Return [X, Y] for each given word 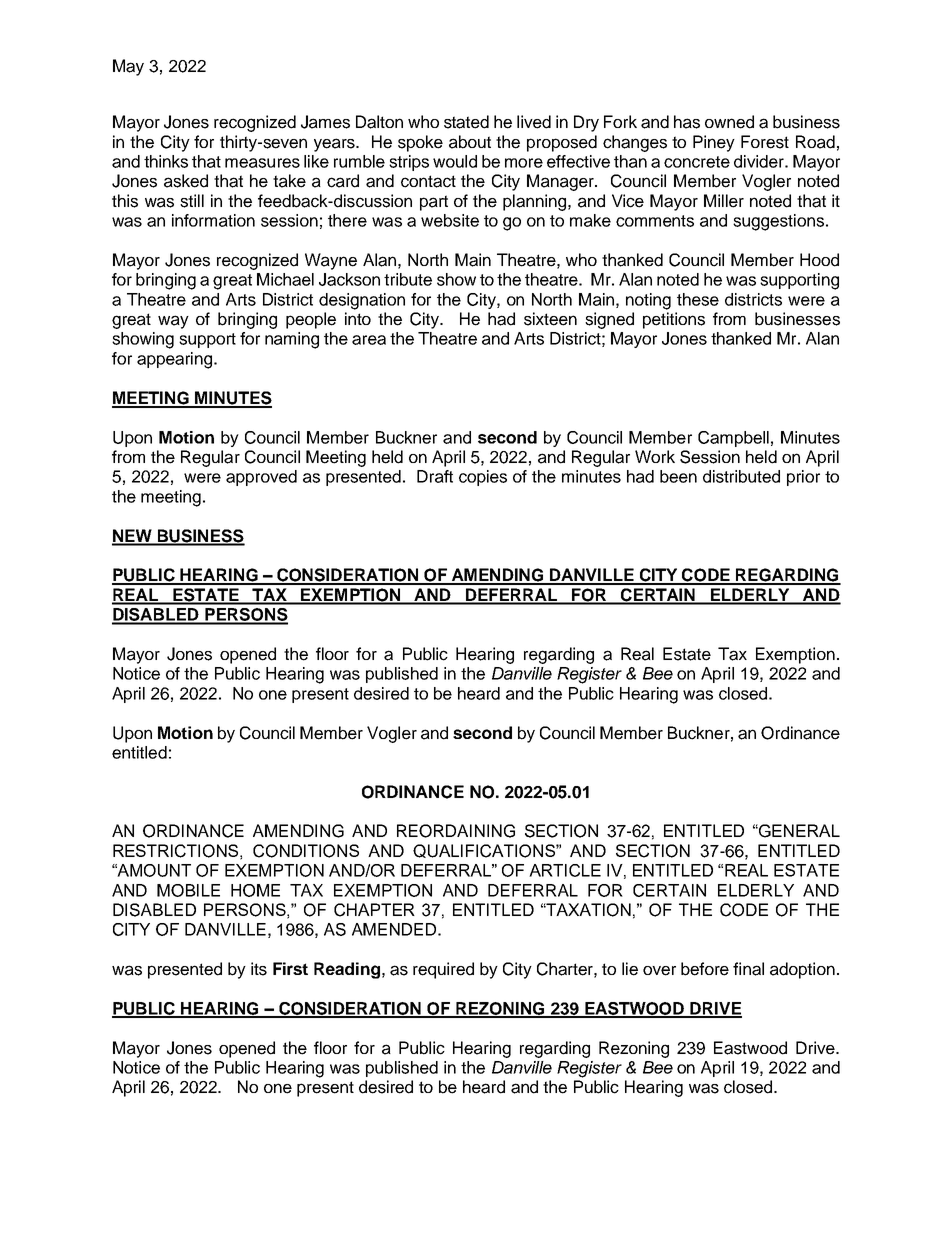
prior [803, 478]
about [470, 142]
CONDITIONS [306, 851]
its [259, 969]
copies [483, 478]
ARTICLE [565, 870]
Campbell [733, 439]
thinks [166, 161]
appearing [176, 360]
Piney [714, 143]
